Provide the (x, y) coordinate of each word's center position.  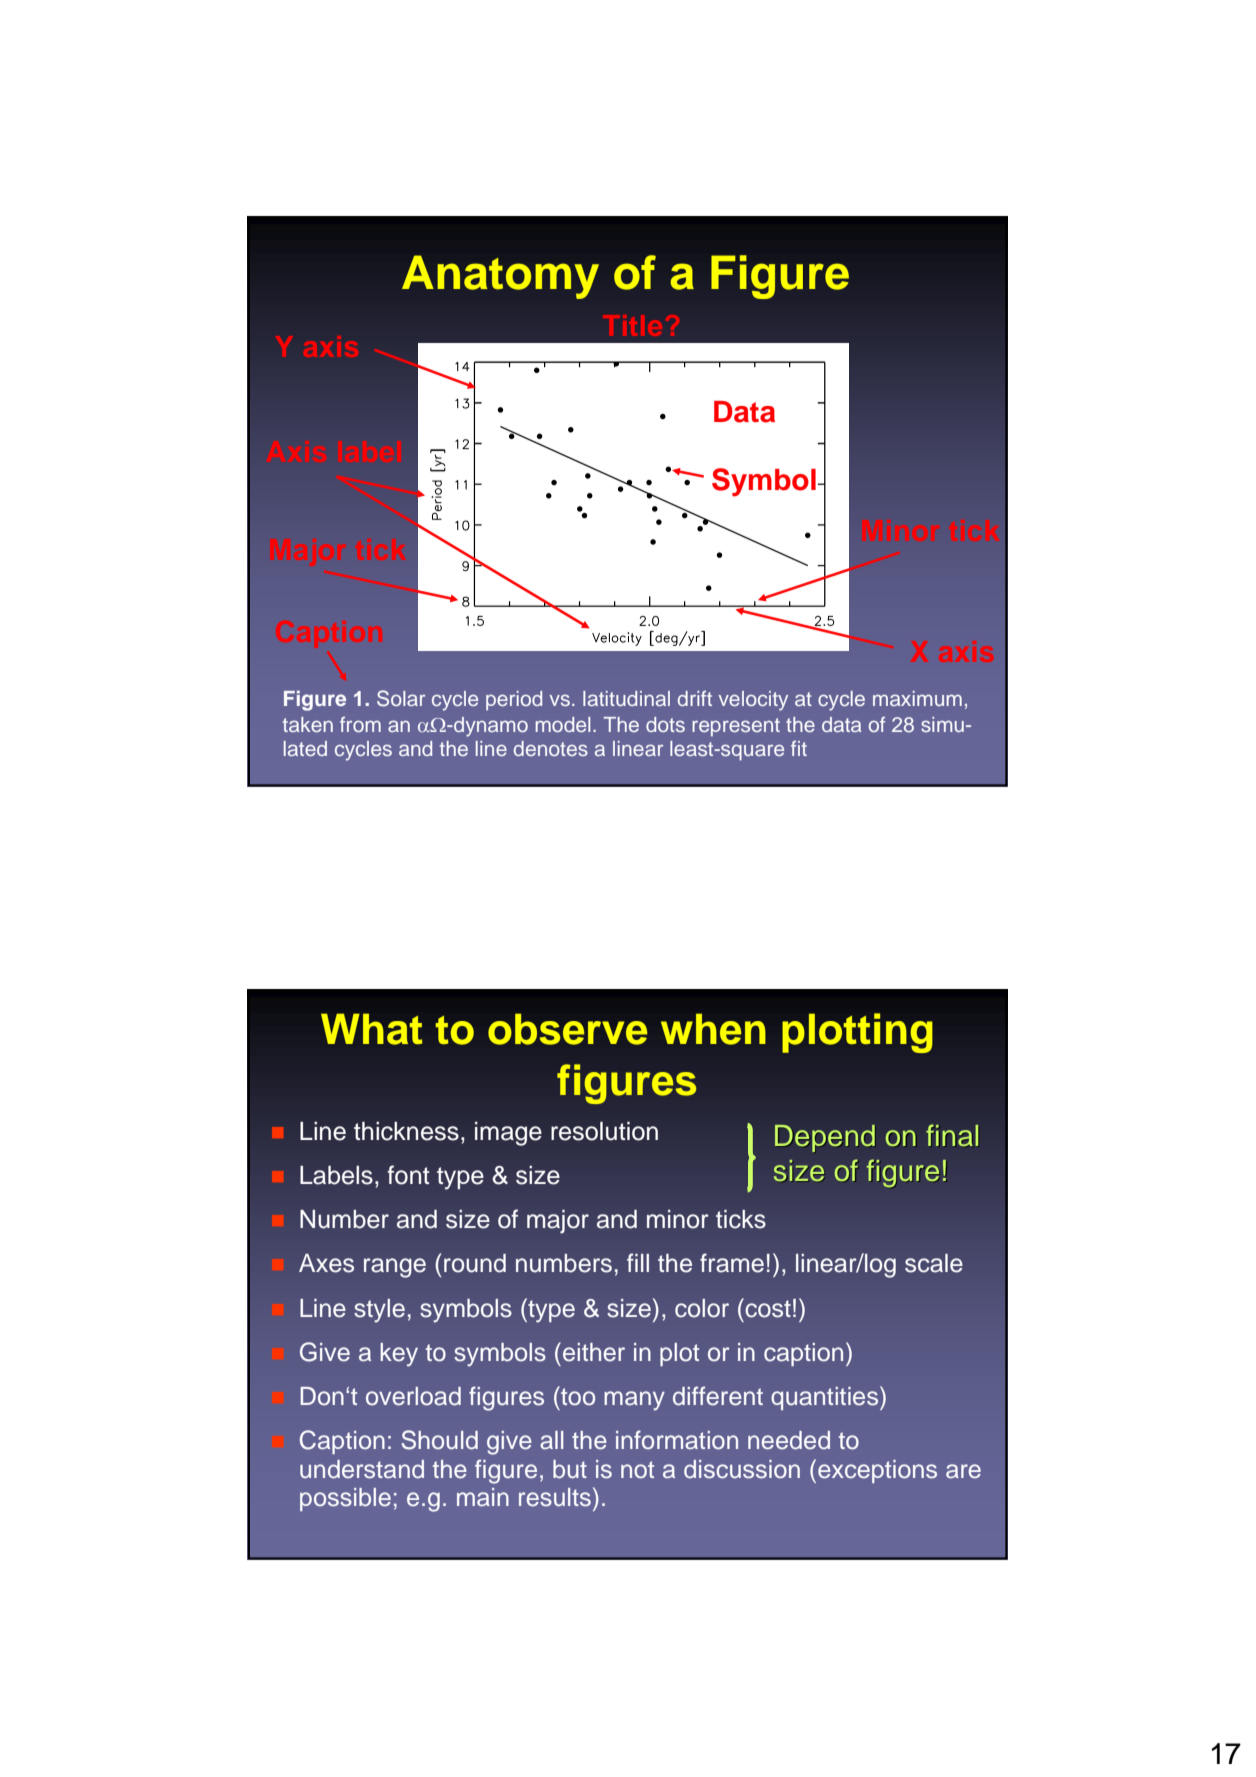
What (372, 1029)
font (408, 1175)
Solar (401, 698)
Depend (825, 1138)
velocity (753, 701)
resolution (604, 1131)
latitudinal (626, 698)
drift (695, 698)
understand (362, 1469)
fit (799, 748)
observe (567, 1029)
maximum (917, 698)
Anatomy (500, 277)
